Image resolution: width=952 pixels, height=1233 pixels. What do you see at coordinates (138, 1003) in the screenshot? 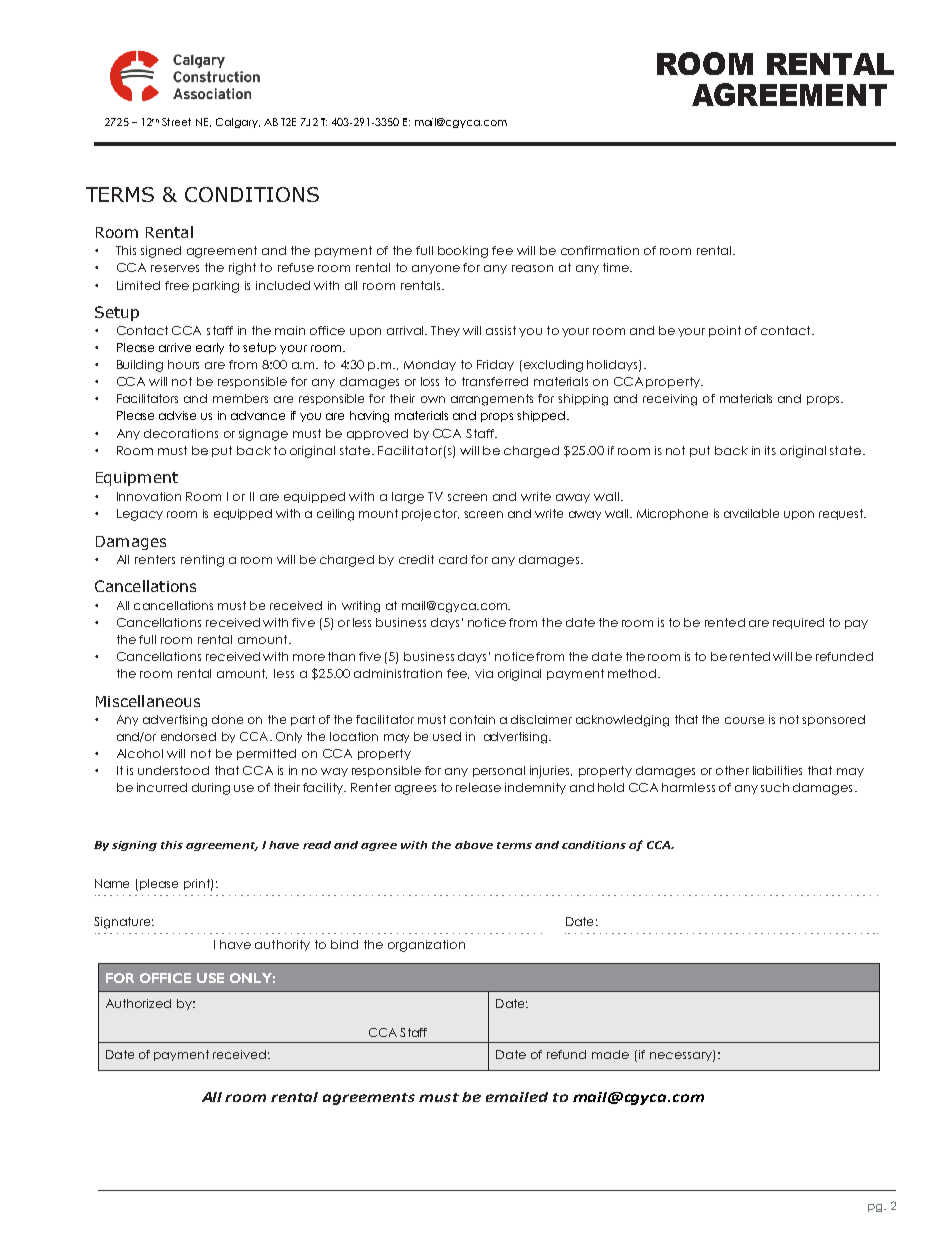
I see `Authorized` at bounding box center [138, 1003].
